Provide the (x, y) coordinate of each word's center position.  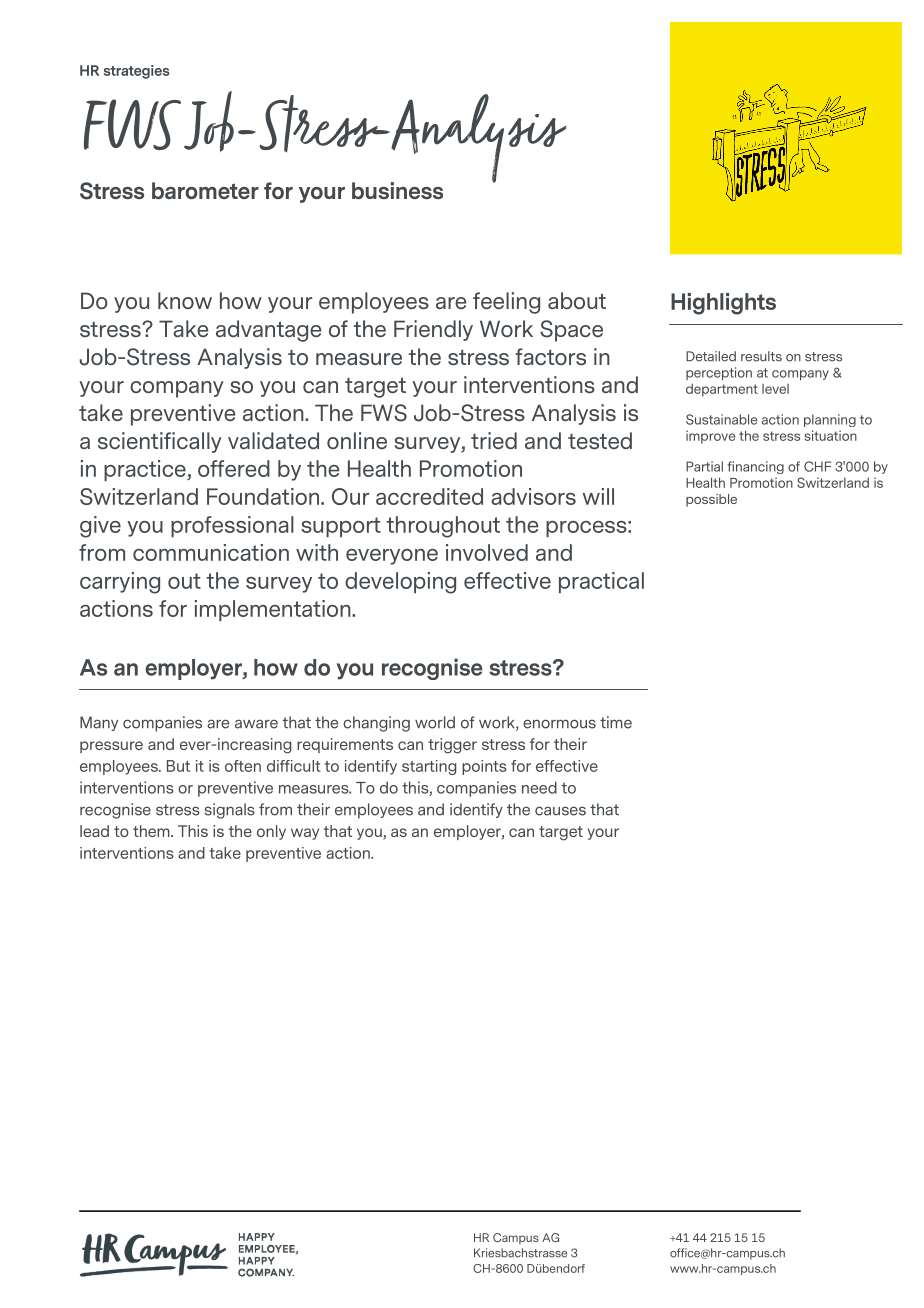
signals (230, 811)
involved (487, 552)
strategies (137, 72)
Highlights (723, 304)
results (761, 356)
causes (560, 811)
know (185, 300)
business (397, 190)
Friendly (433, 330)
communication (211, 552)
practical (601, 582)
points (484, 767)
